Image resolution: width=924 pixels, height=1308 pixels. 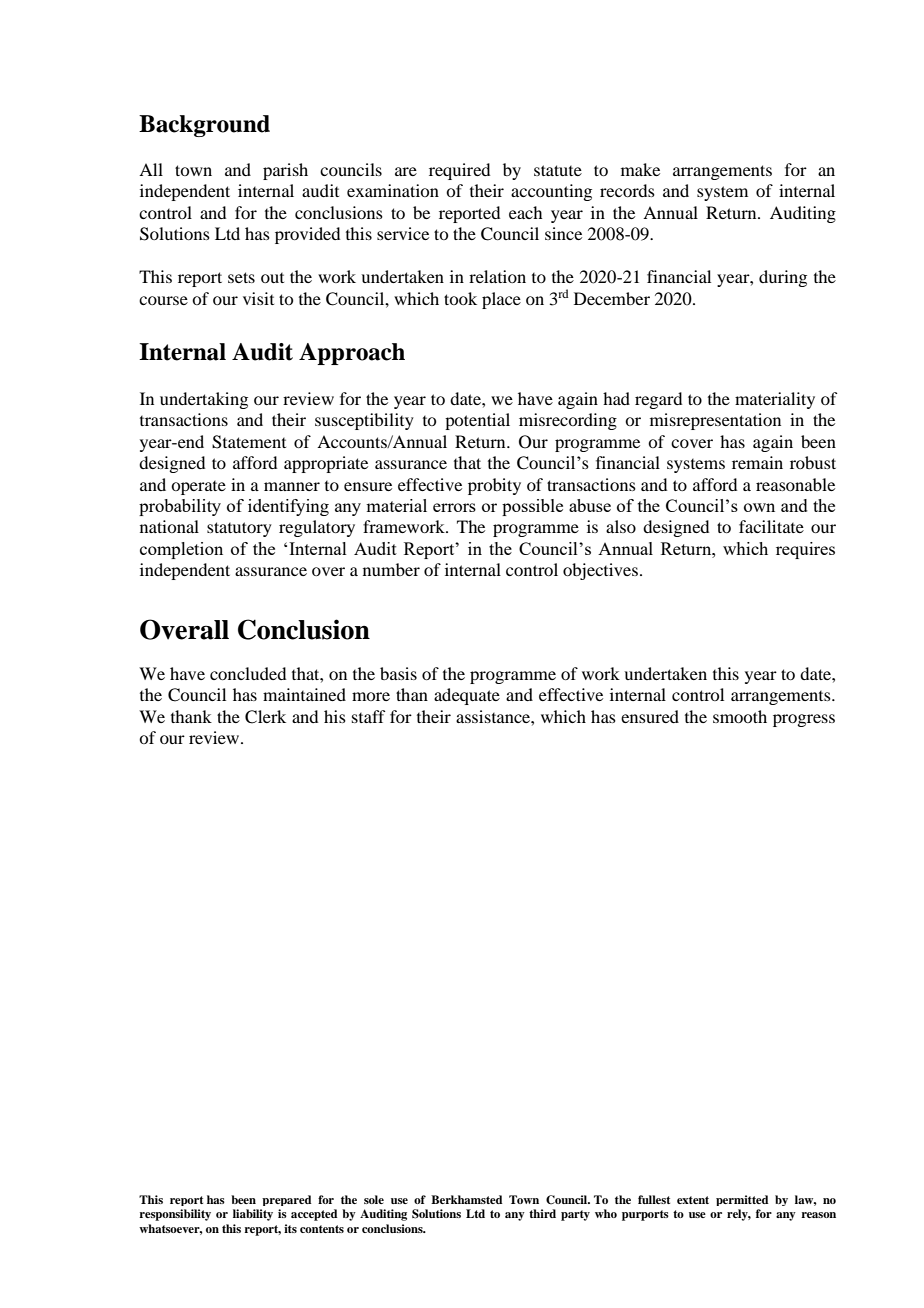 What do you see at coordinates (640, 169) in the image?
I see `make` at bounding box center [640, 169].
